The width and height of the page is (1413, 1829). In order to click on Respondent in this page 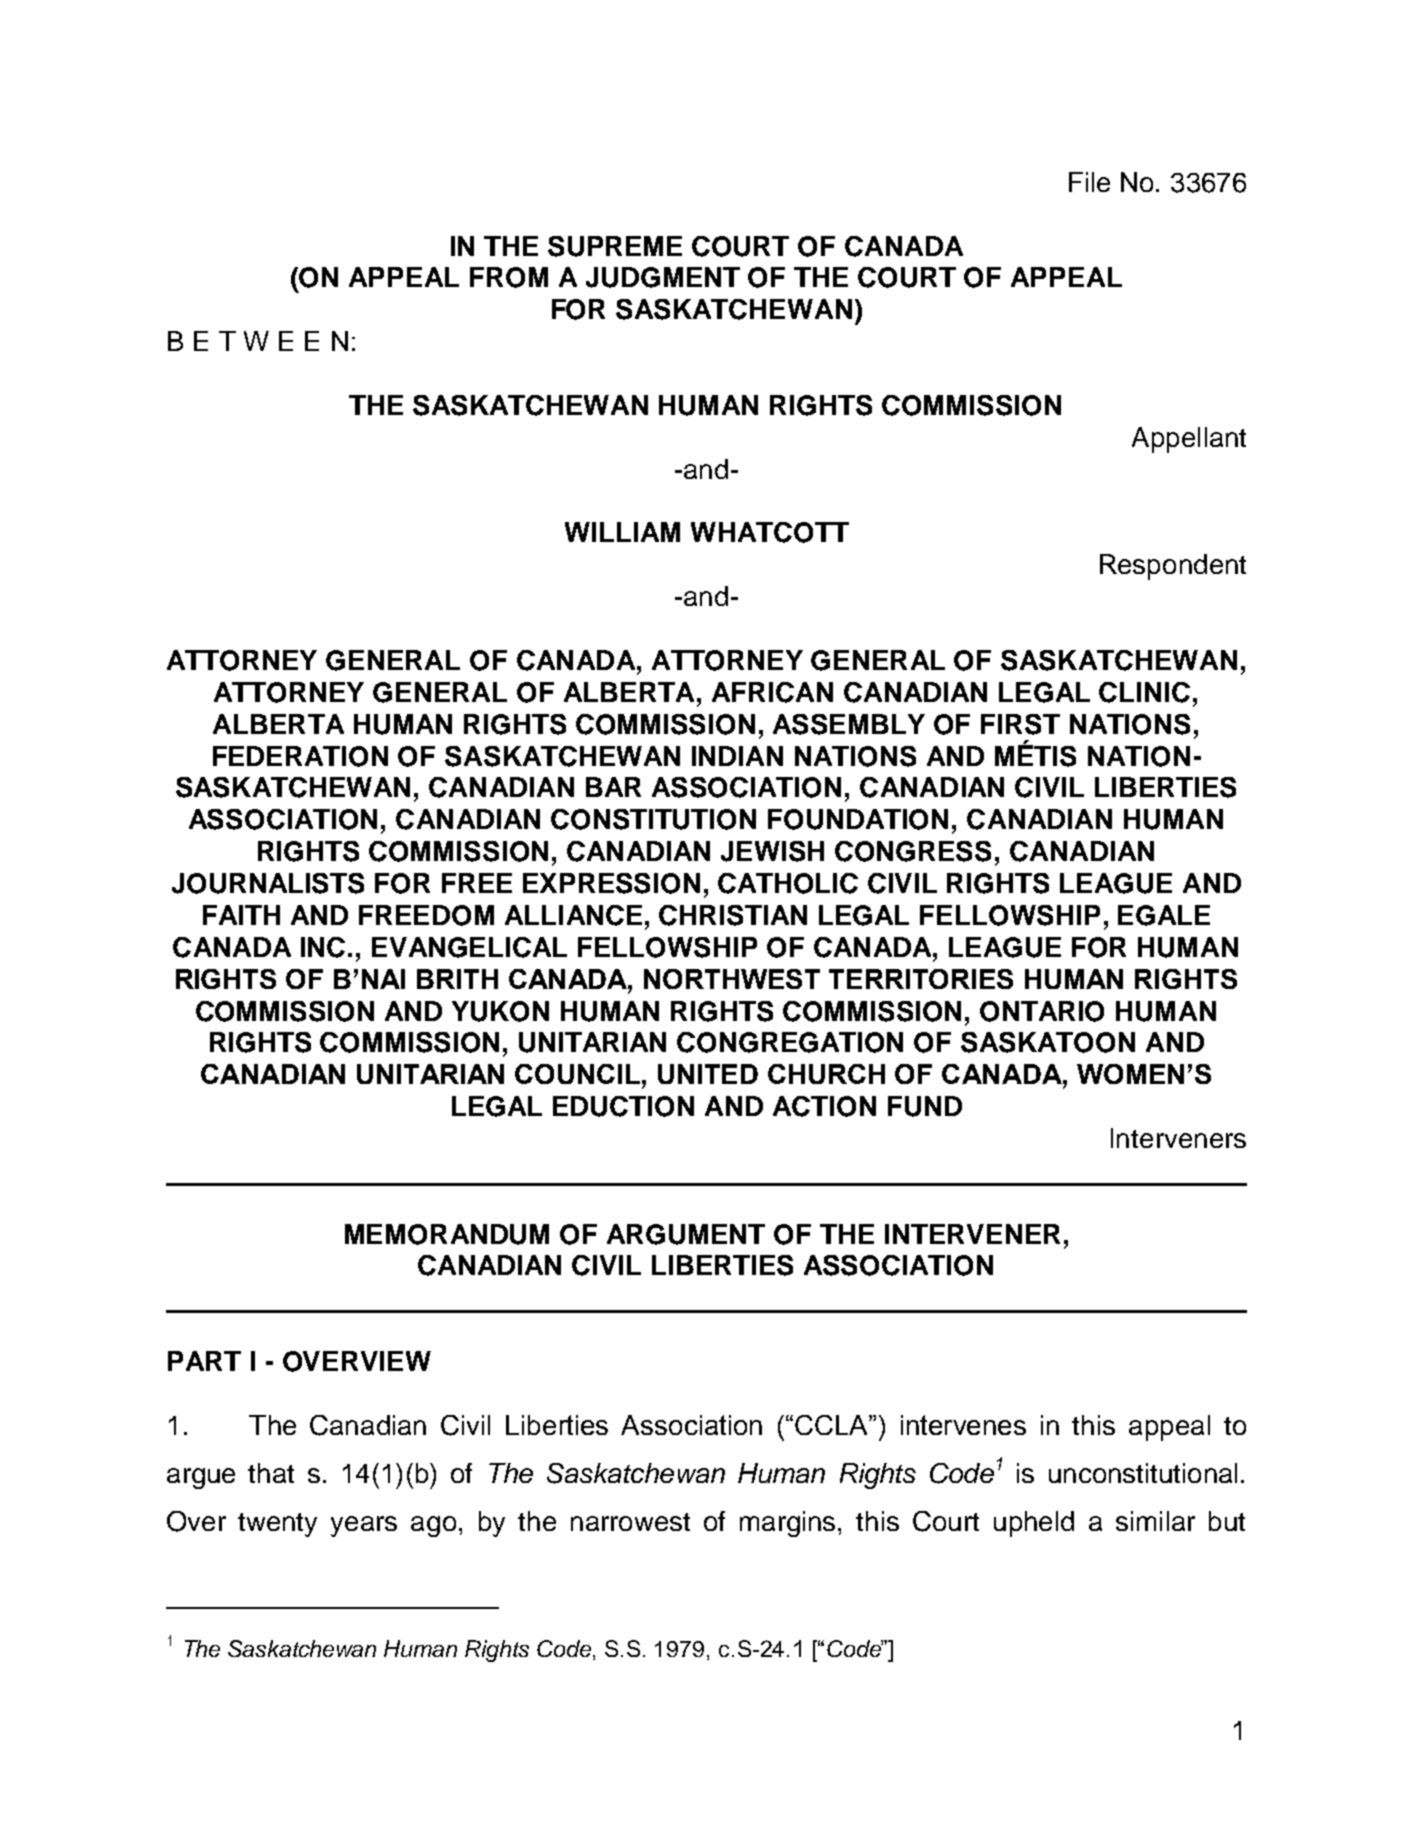, I will do `click(1173, 567)`.
